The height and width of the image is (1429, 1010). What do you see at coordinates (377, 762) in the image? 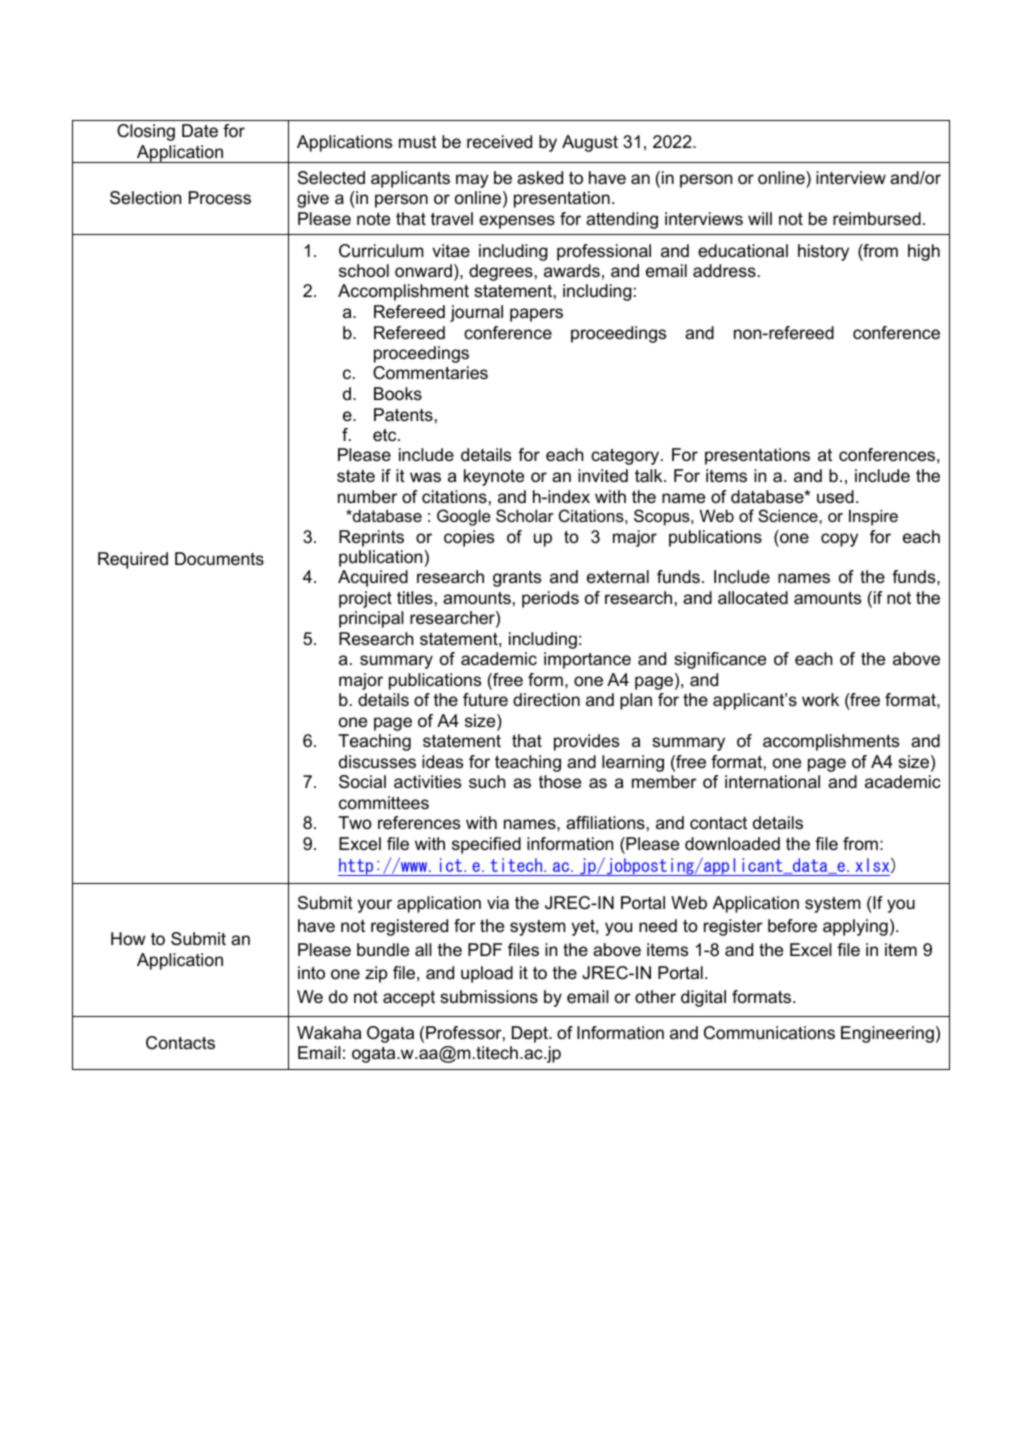
I see `discusses` at bounding box center [377, 762].
